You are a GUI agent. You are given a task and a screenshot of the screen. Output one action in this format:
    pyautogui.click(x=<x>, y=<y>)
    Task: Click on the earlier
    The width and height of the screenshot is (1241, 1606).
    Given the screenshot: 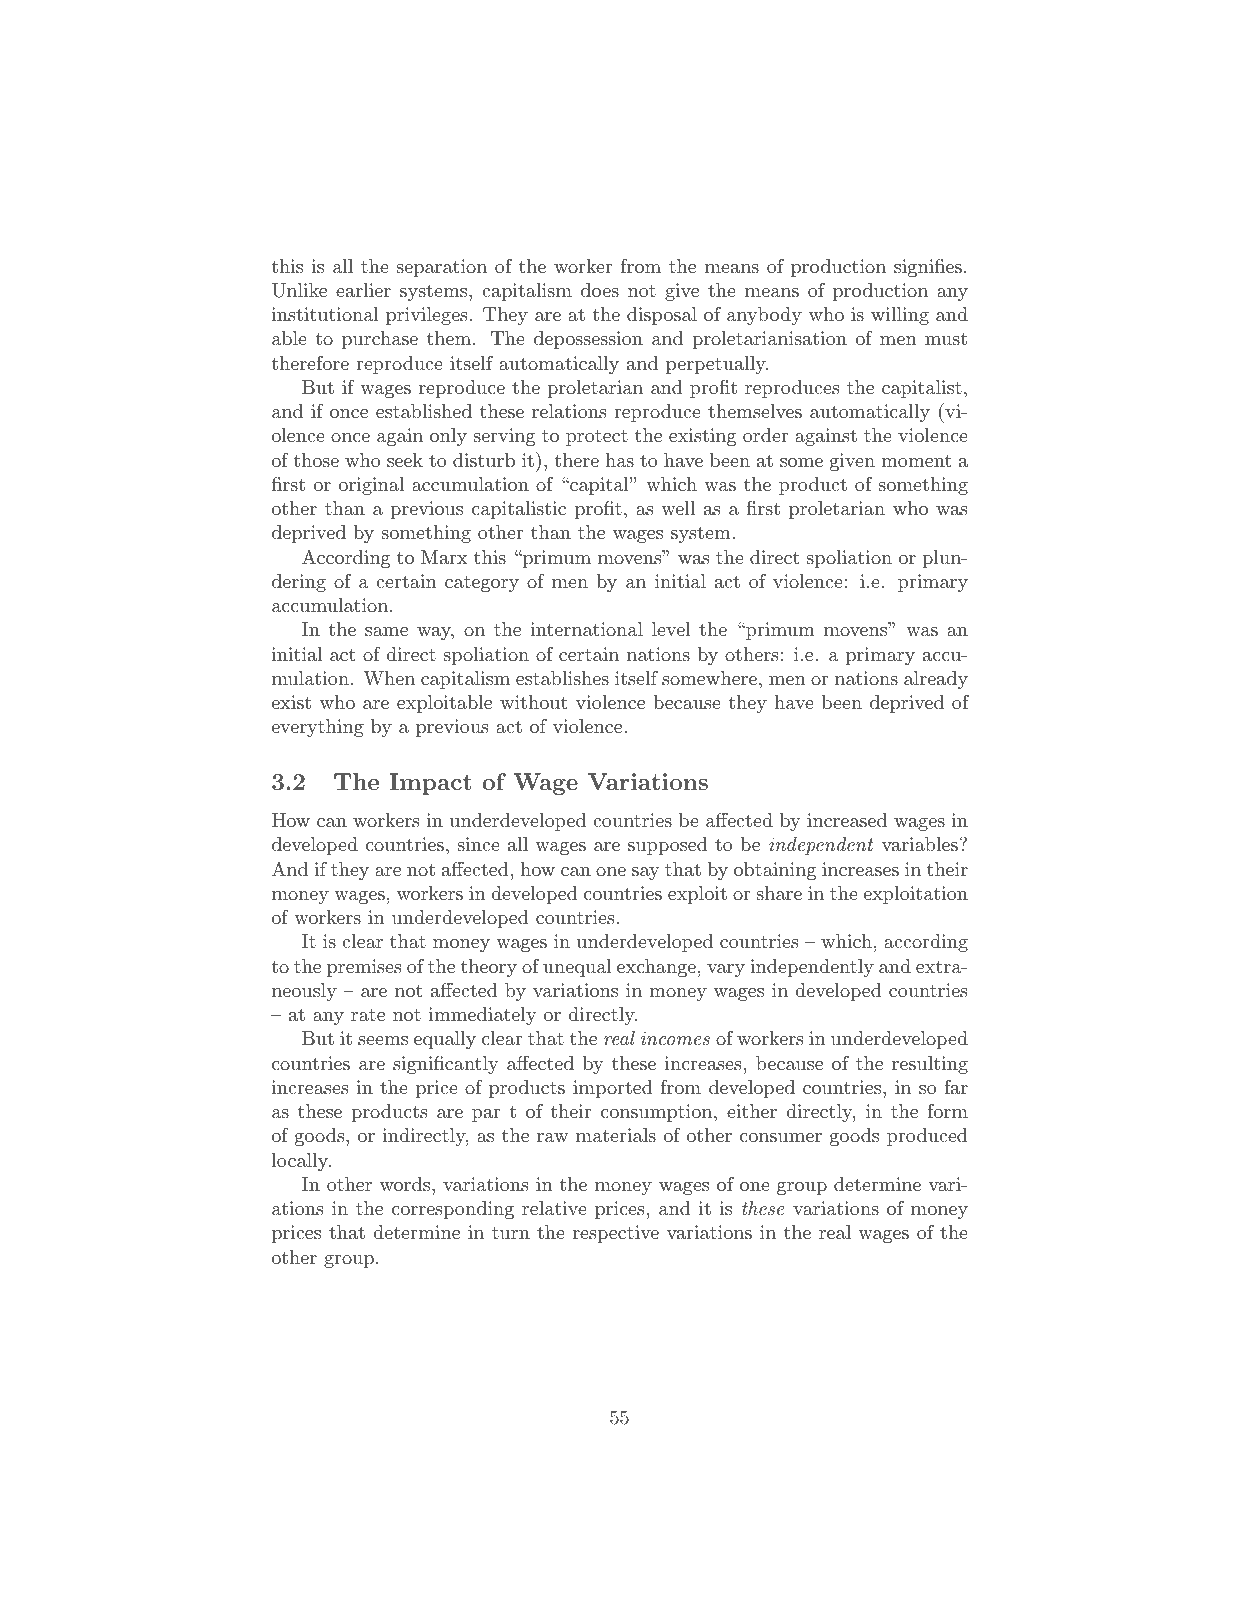 What is the action you would take?
    pyautogui.click(x=363, y=290)
